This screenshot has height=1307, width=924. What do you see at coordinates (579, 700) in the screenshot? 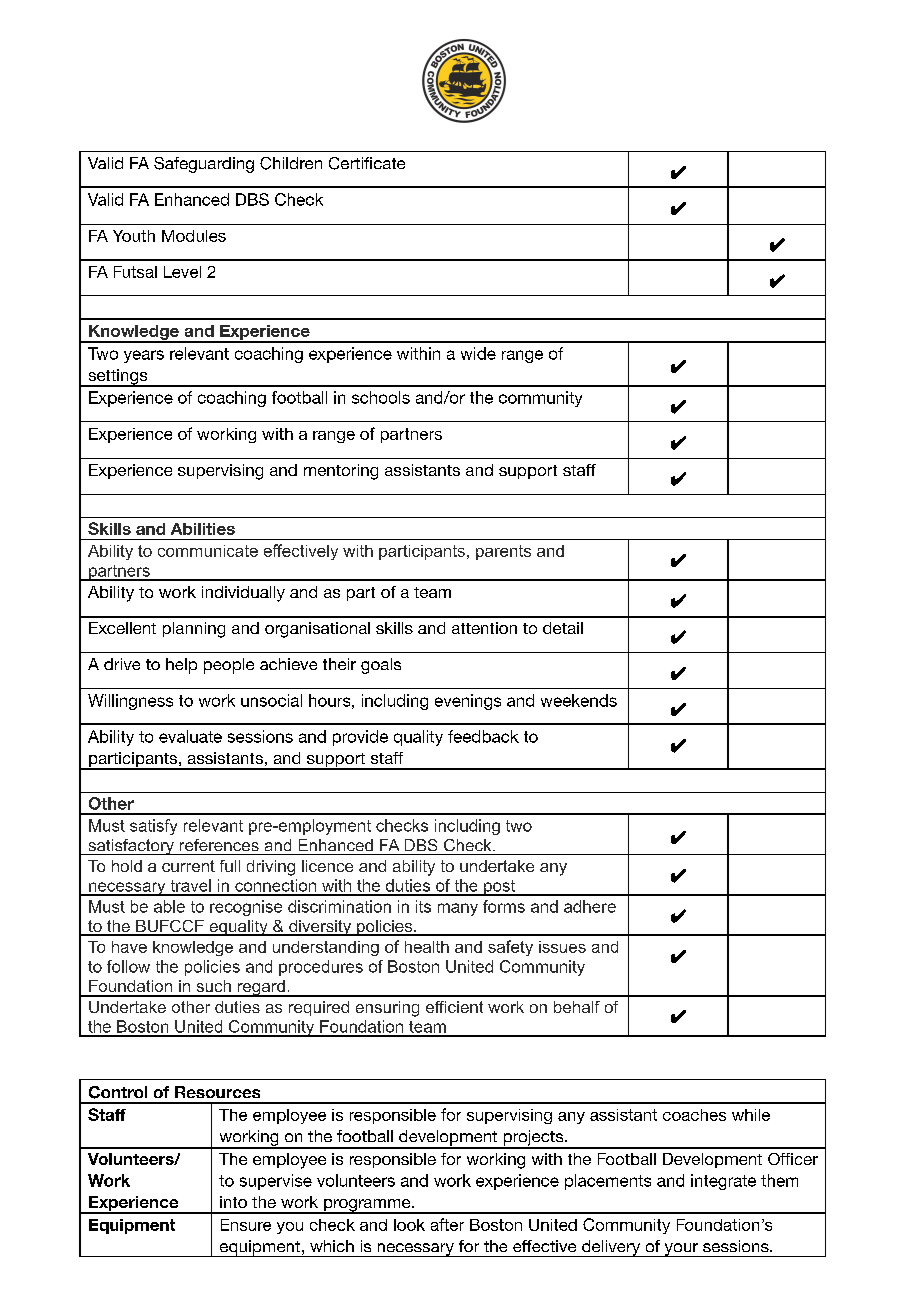
I see `weekends` at bounding box center [579, 700].
